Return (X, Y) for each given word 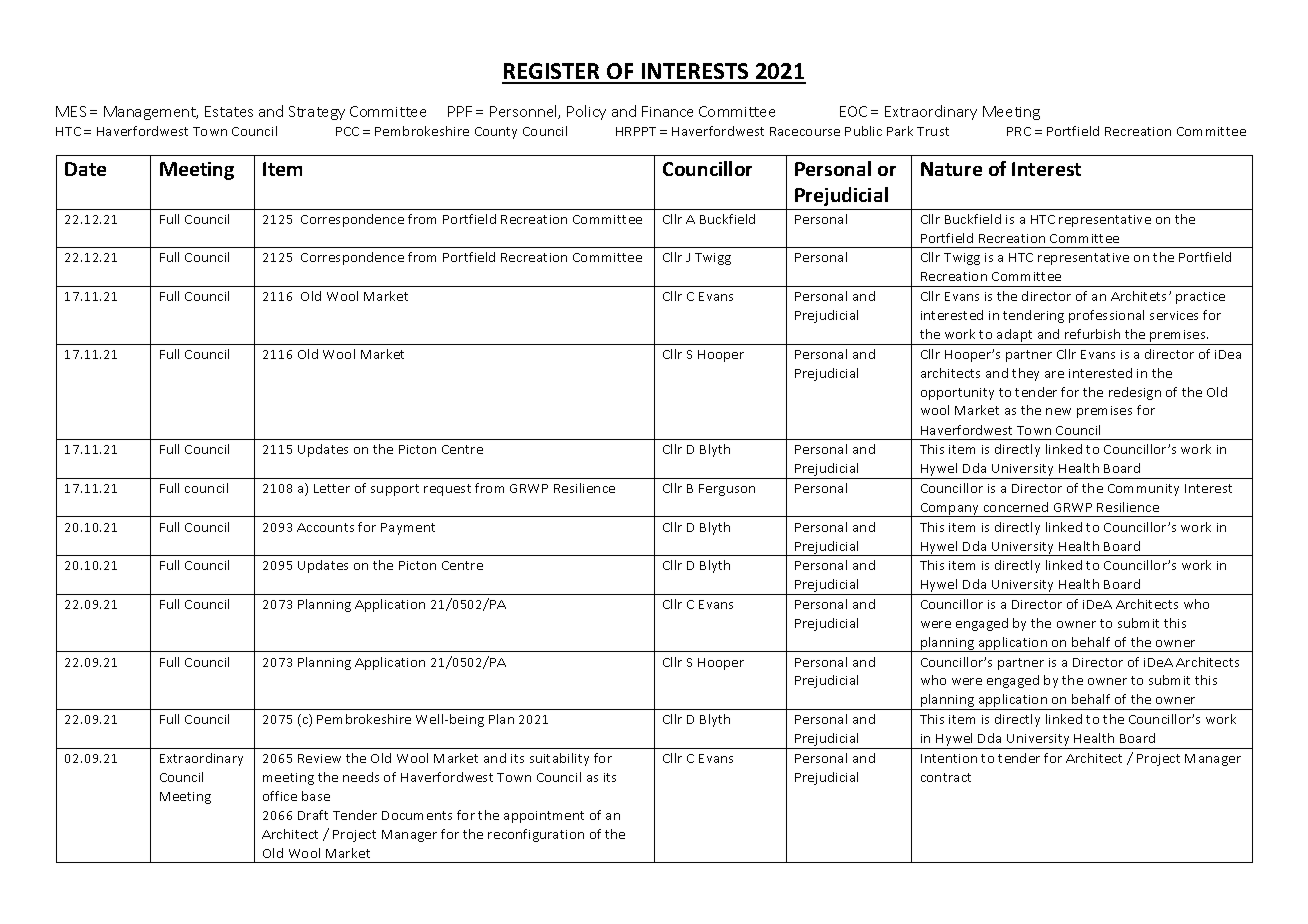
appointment (544, 817)
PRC (1019, 131)
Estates (229, 111)
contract (946, 777)
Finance (667, 111)
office (280, 796)
